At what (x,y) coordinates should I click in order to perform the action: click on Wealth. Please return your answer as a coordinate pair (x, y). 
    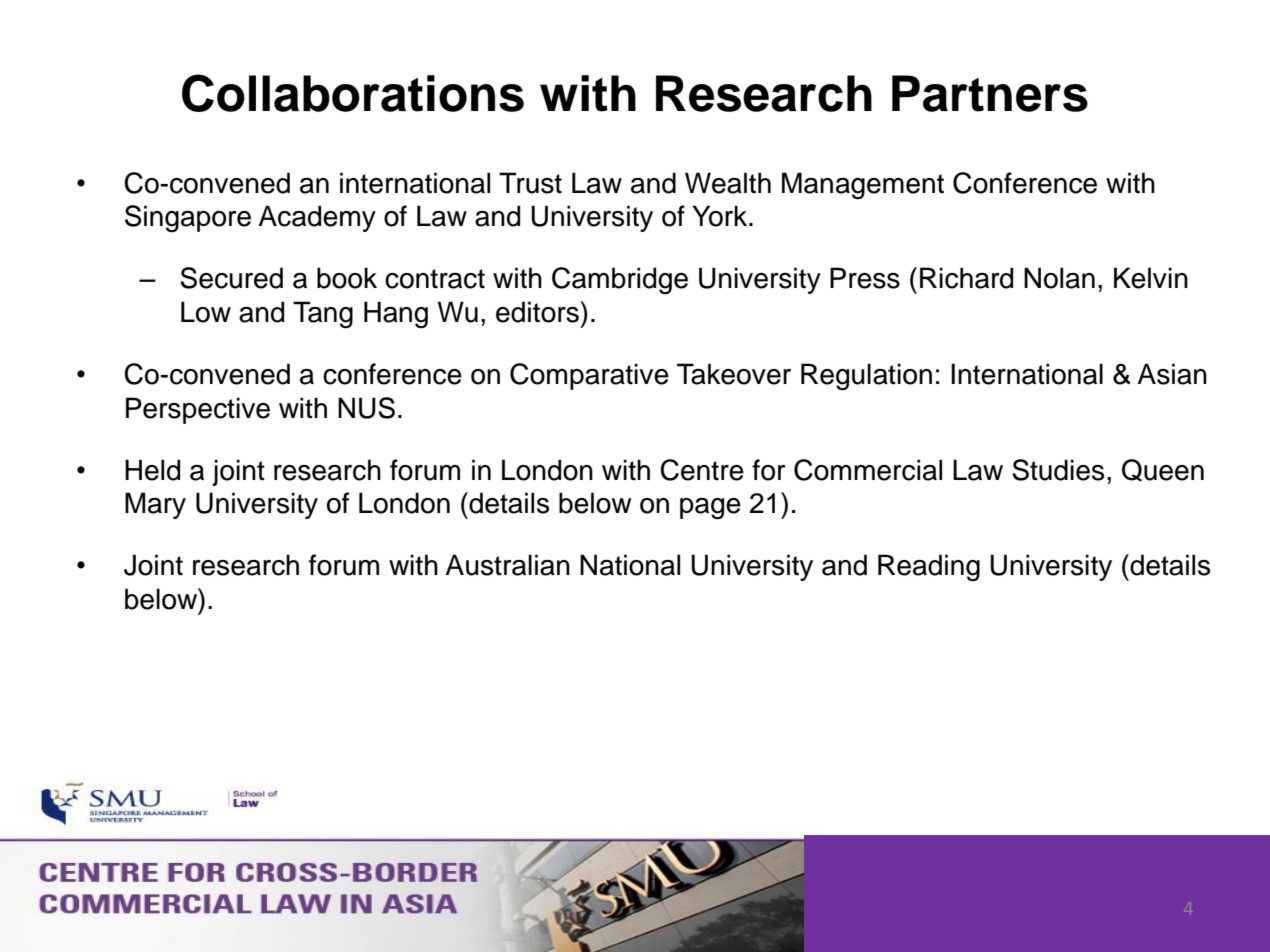
    Looking at the image, I should click on (728, 183).
